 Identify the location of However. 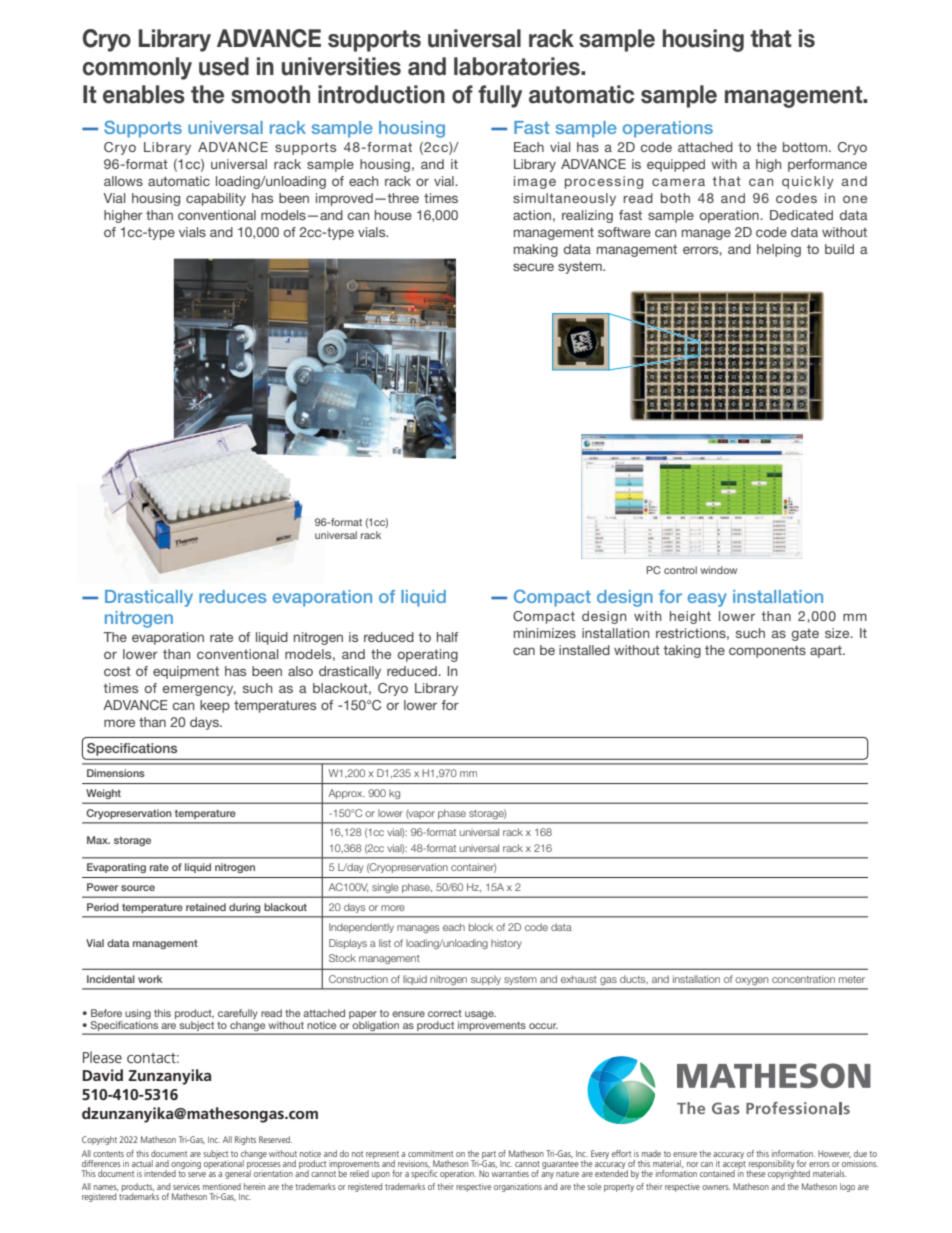
(834, 1154).
